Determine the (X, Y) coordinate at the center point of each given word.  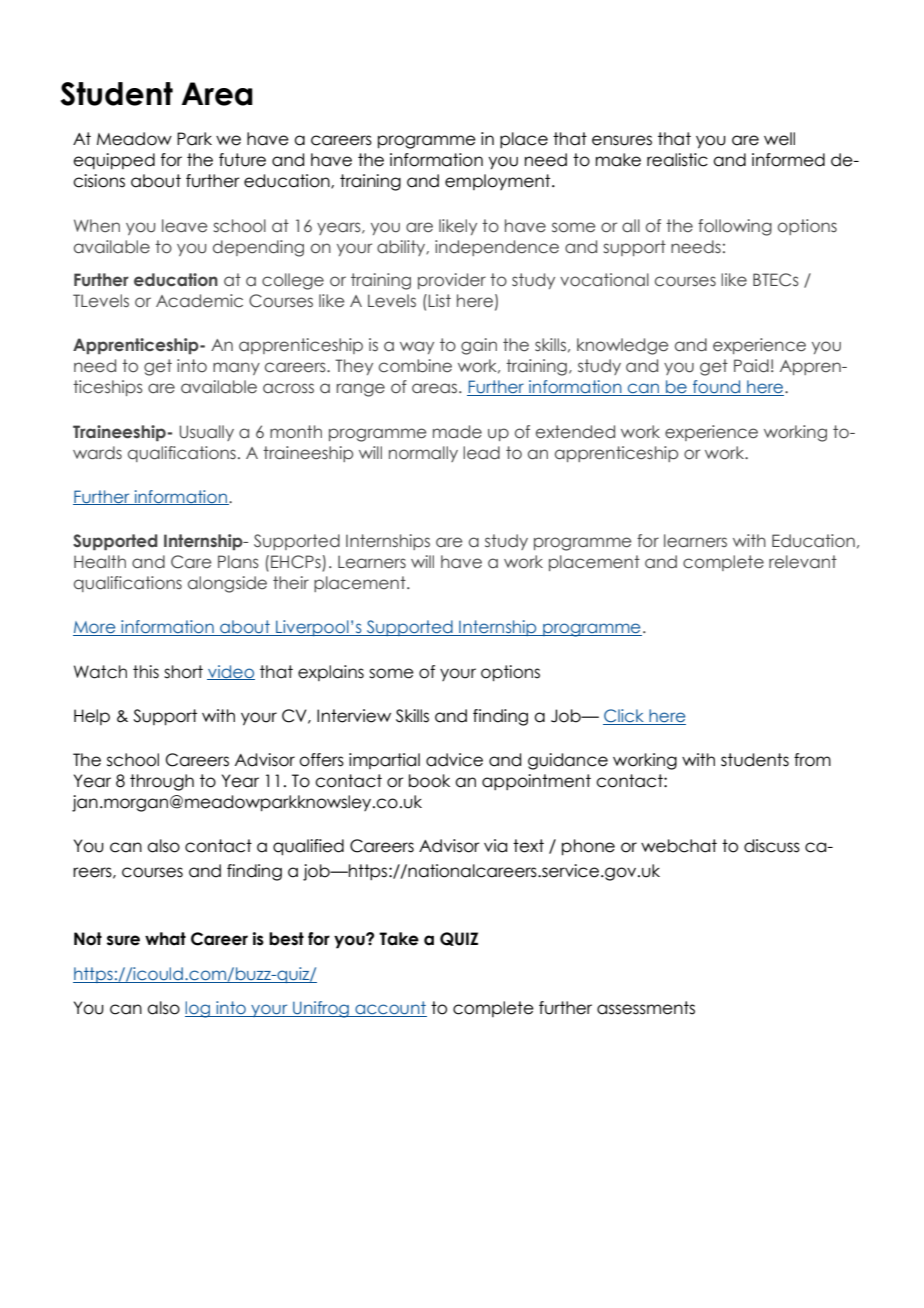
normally (423, 454)
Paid (751, 366)
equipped (114, 161)
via (495, 846)
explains (331, 673)
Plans (238, 562)
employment (499, 182)
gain (479, 346)
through (162, 782)
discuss (772, 846)
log (199, 1009)
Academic (199, 301)
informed (788, 160)
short (183, 672)
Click (624, 717)
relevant (803, 562)
